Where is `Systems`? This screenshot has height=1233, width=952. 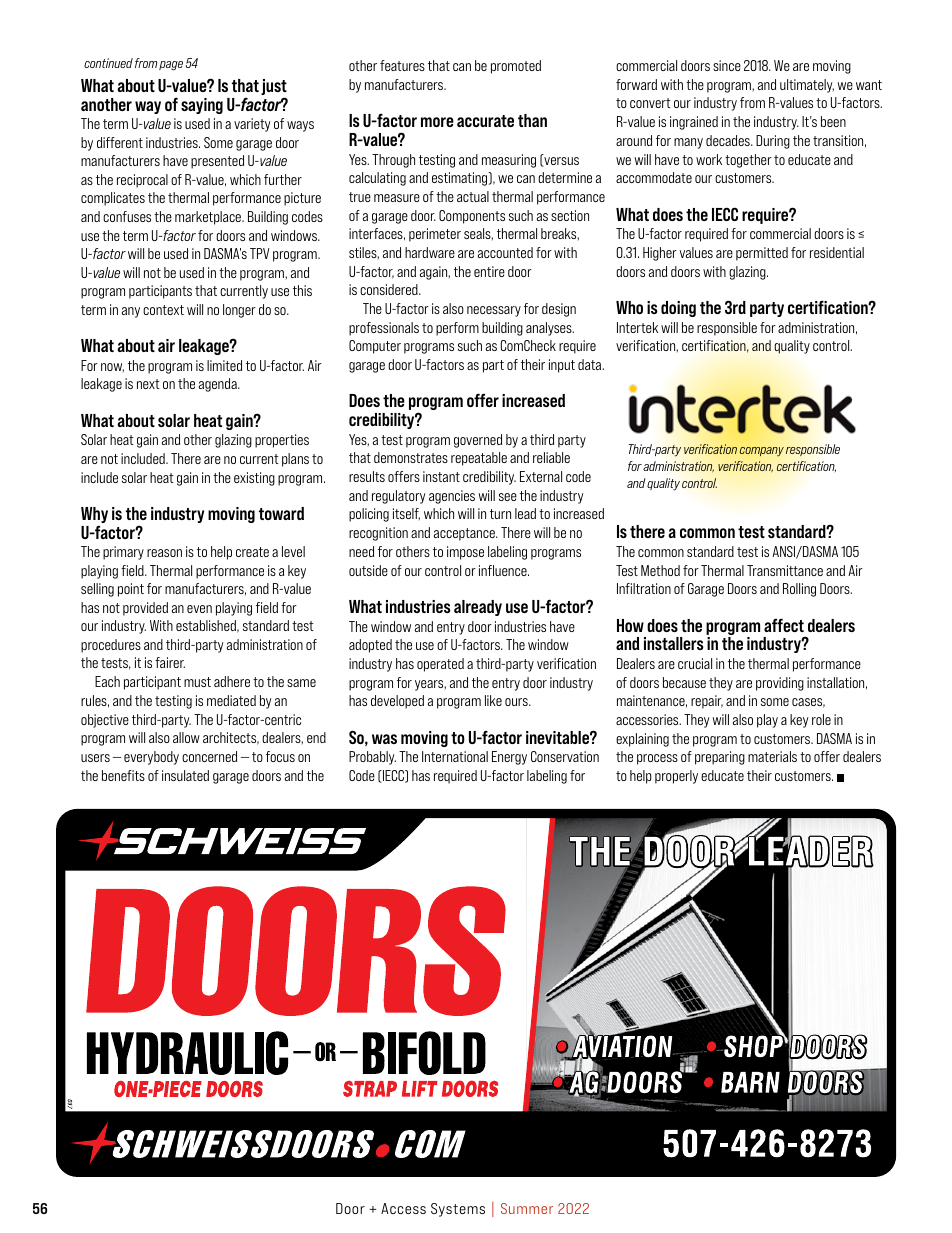
Systems is located at coordinates (458, 1210).
